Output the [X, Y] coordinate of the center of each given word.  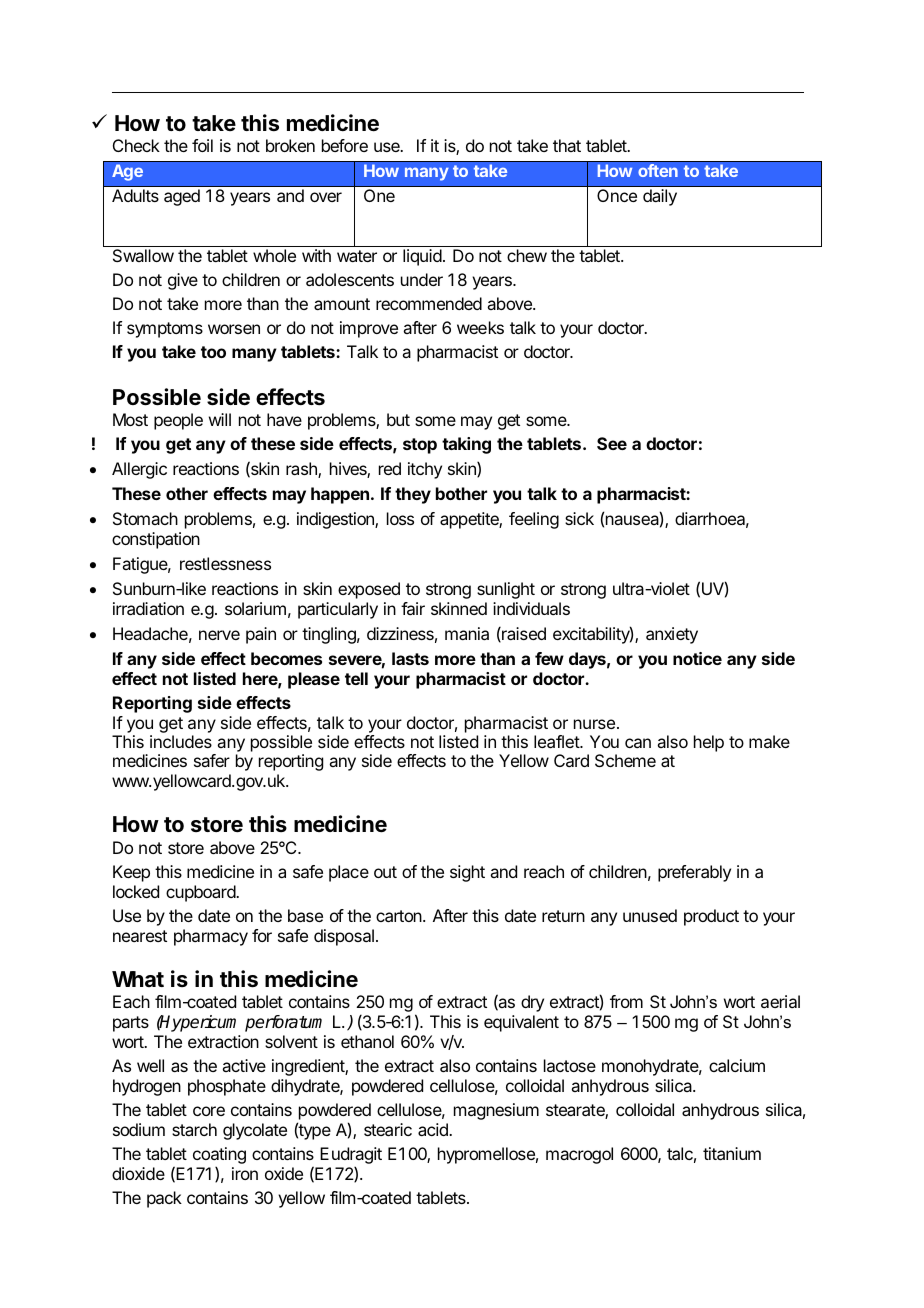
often [658, 170]
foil [202, 145]
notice [697, 658]
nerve [219, 635]
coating [219, 1157]
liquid [422, 257]
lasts [410, 658]
